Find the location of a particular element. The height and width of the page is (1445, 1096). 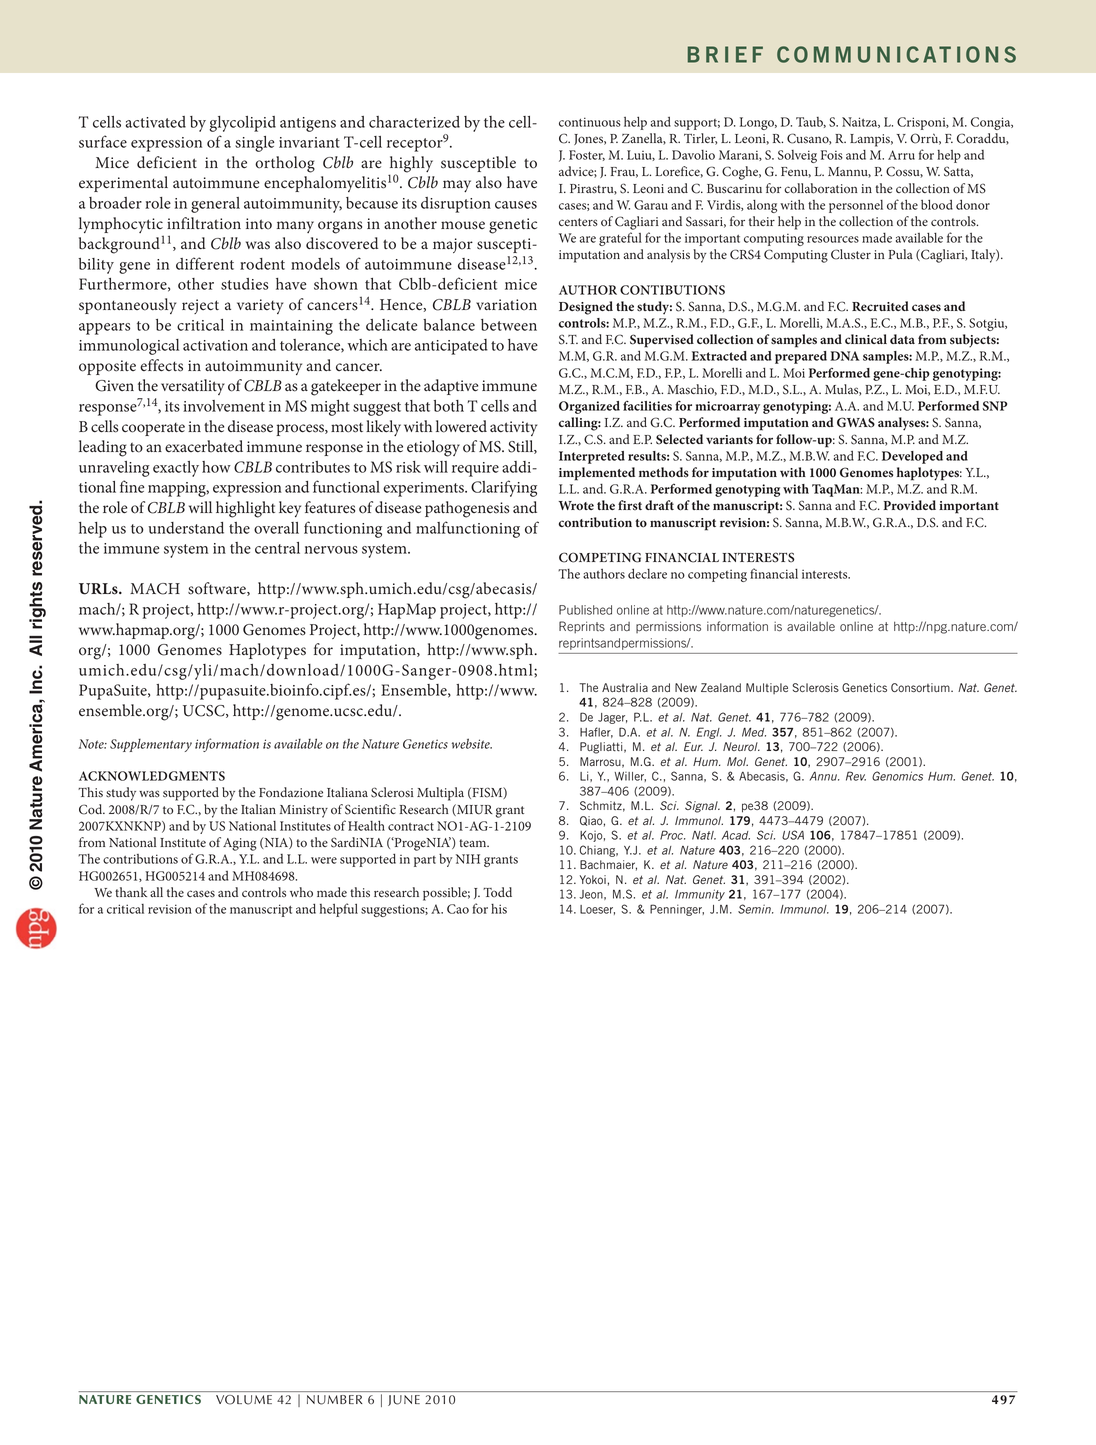

Foster is located at coordinates (587, 155).
